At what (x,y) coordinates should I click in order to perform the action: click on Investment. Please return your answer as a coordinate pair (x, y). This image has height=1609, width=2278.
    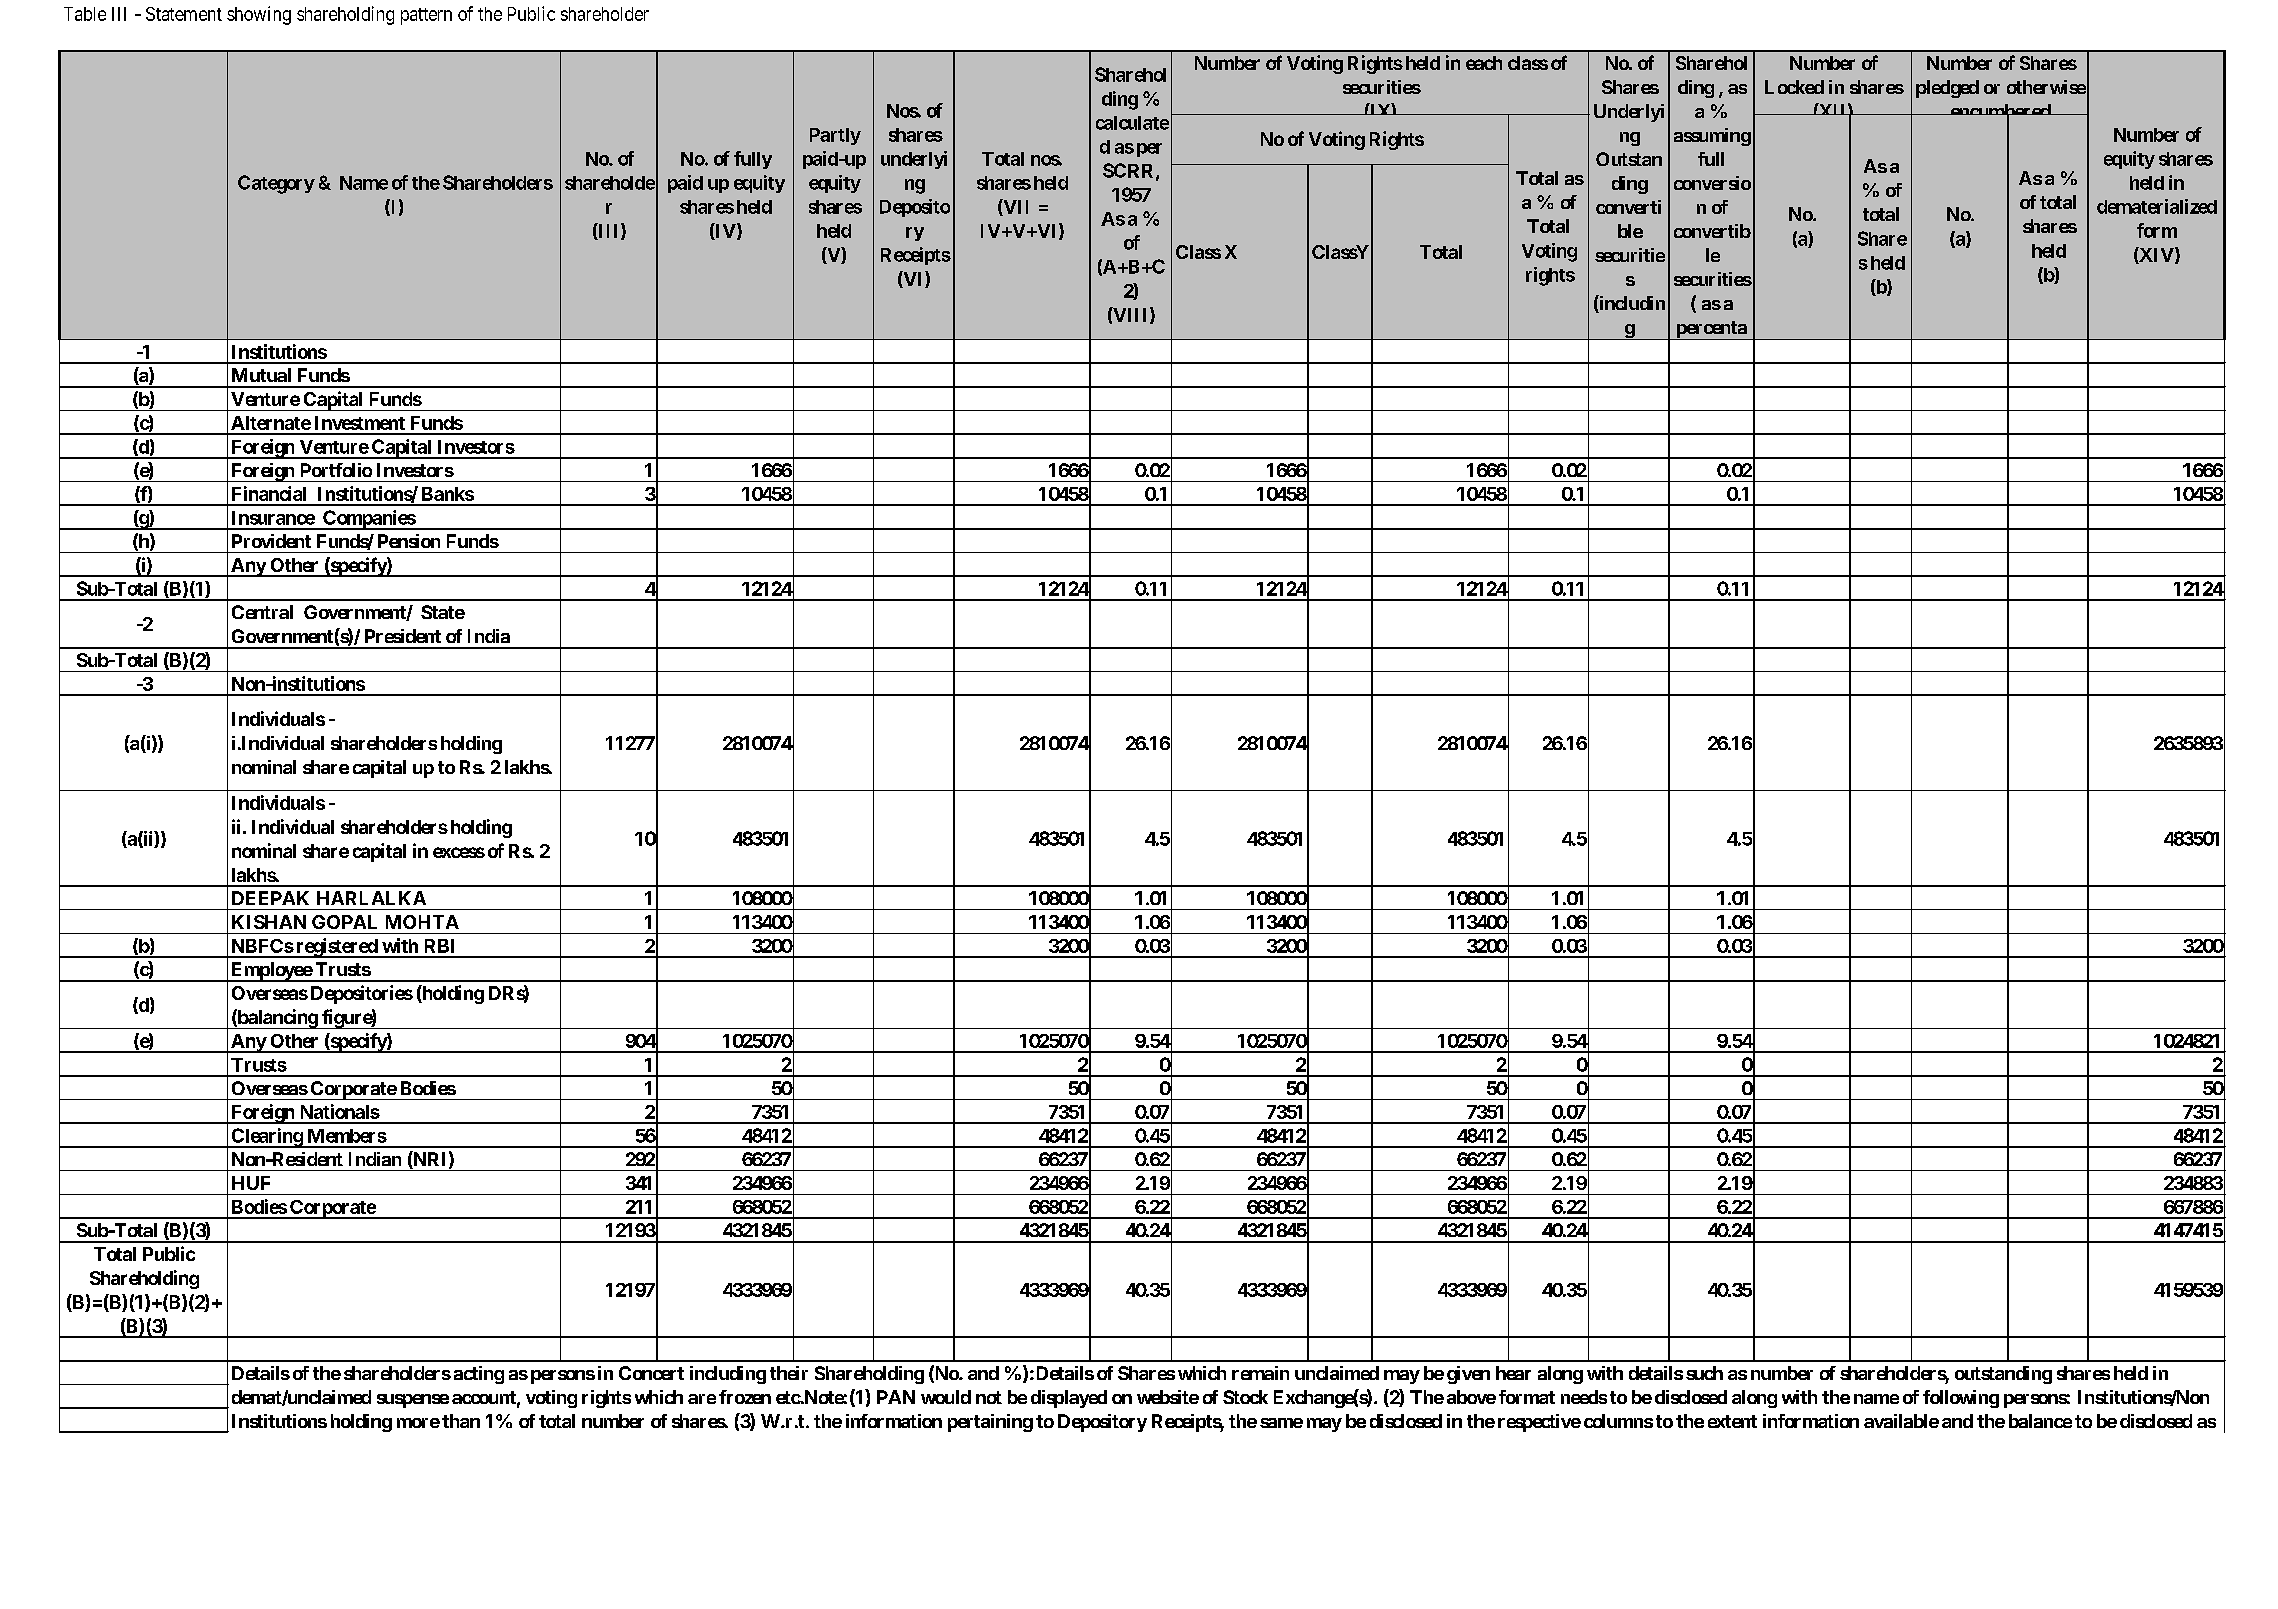
    Looking at the image, I should click on (360, 423).
